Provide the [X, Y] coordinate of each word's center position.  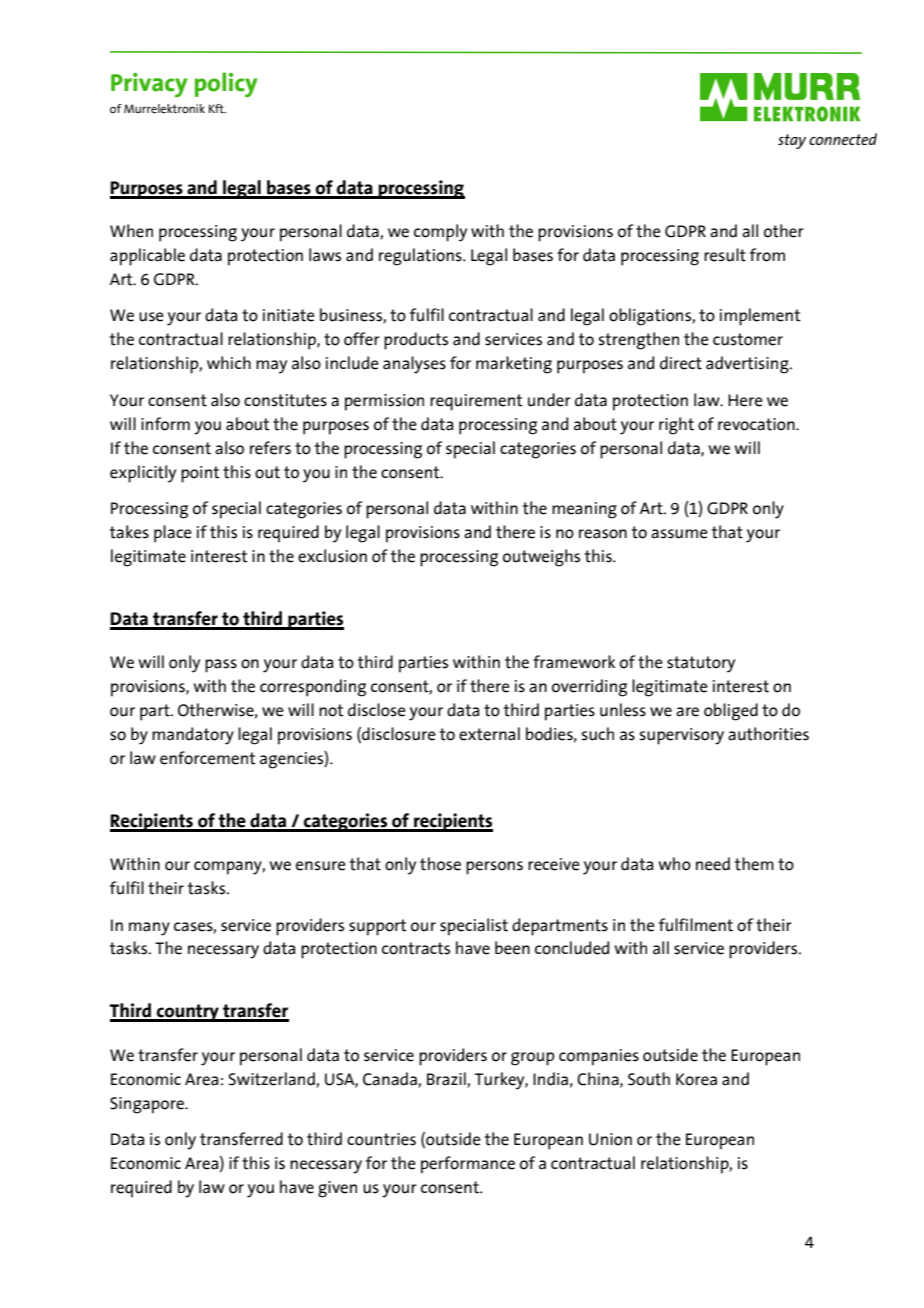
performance [468, 1165]
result [725, 255]
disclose [377, 710]
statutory [701, 664]
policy [226, 84]
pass [221, 666]
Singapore [148, 1105]
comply [440, 233]
